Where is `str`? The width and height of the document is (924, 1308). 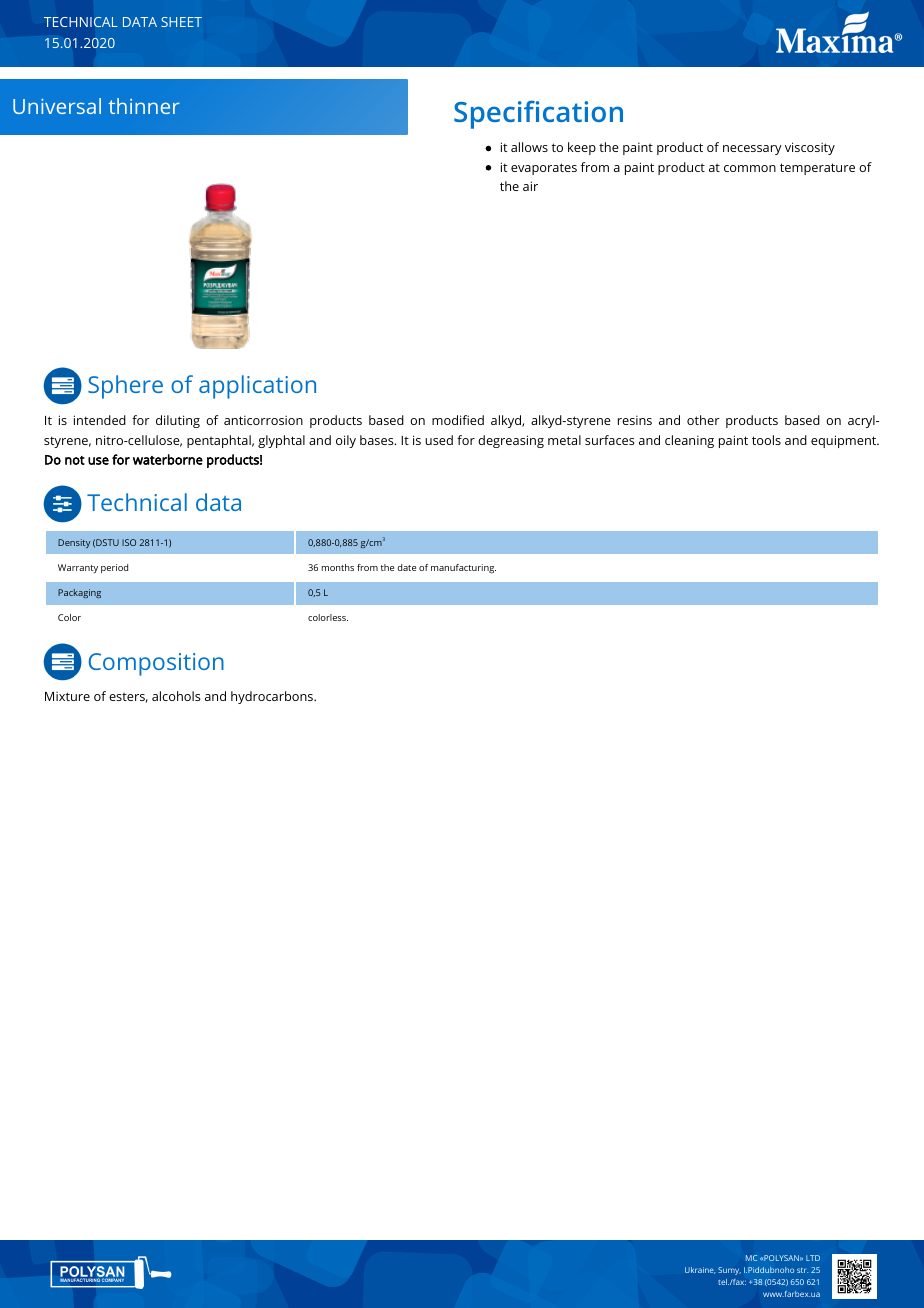
str is located at coordinates (802, 1270).
